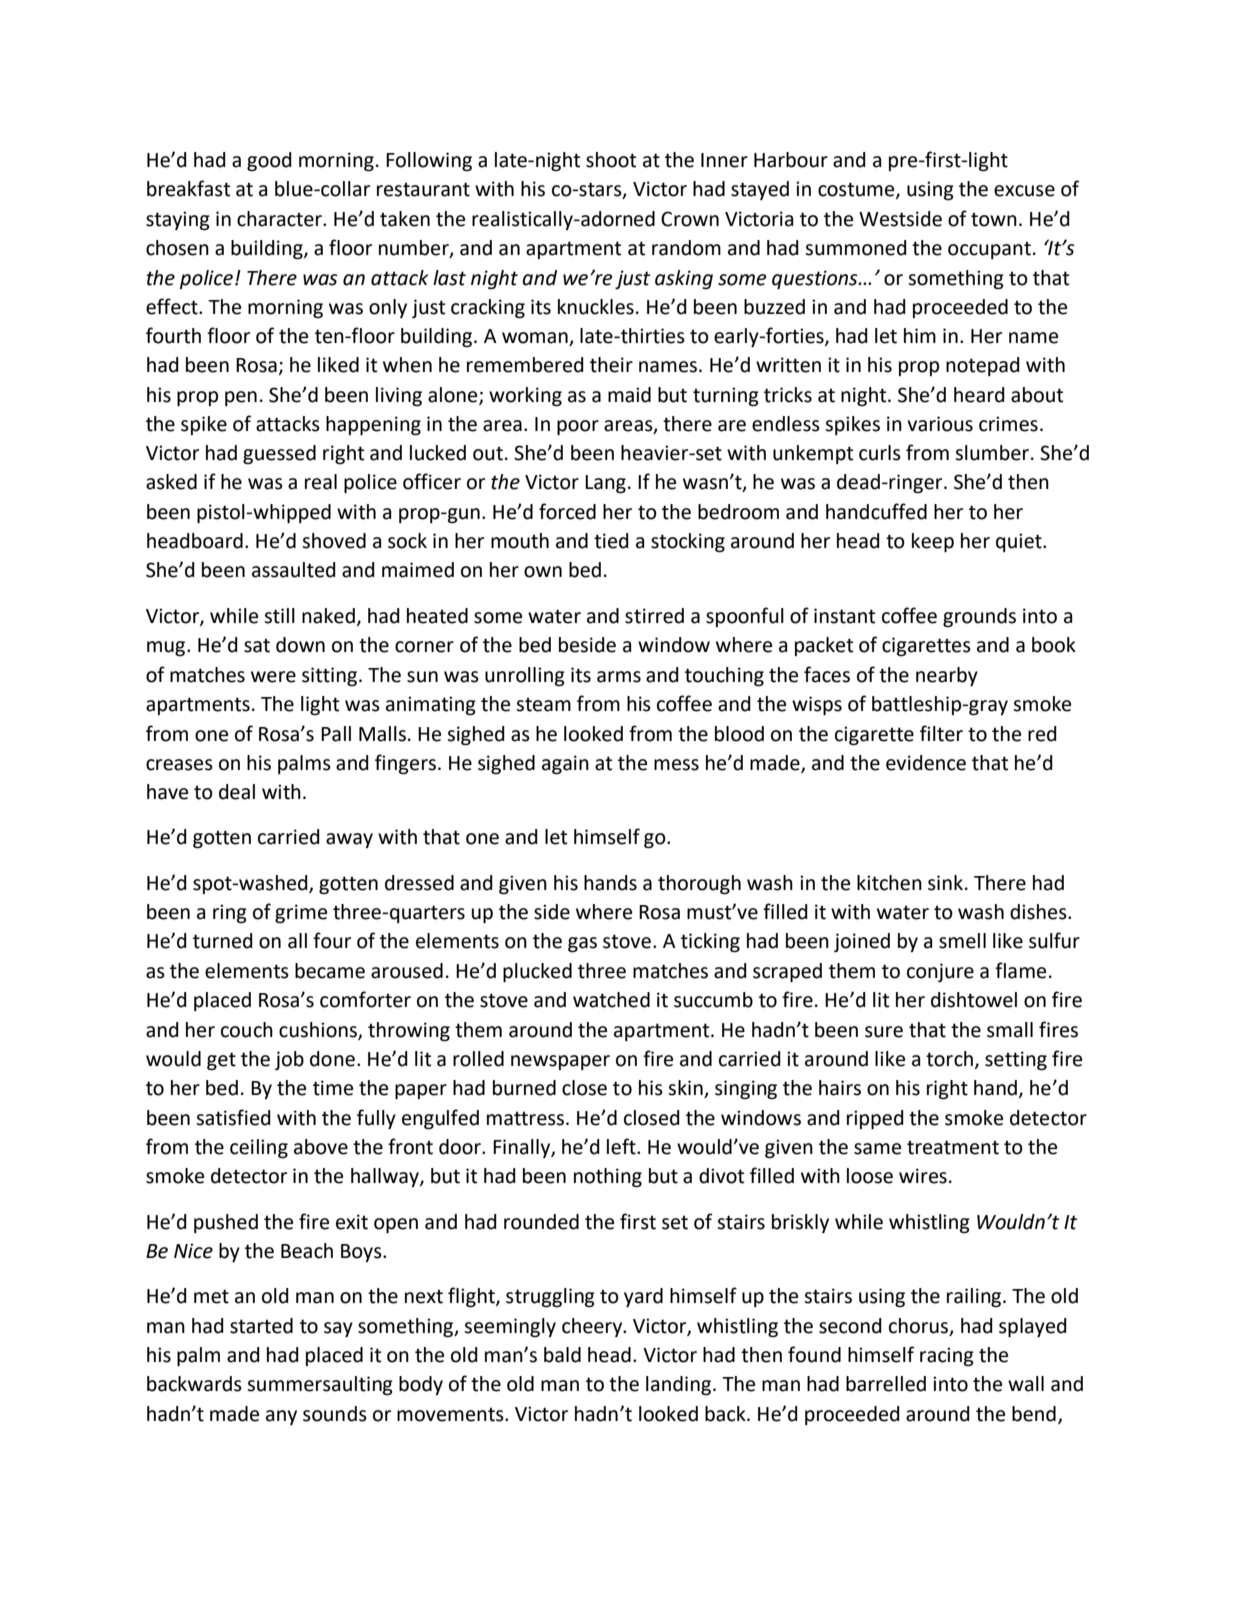 This page has width=1238, height=1602. I want to click on character, so click(280, 219).
